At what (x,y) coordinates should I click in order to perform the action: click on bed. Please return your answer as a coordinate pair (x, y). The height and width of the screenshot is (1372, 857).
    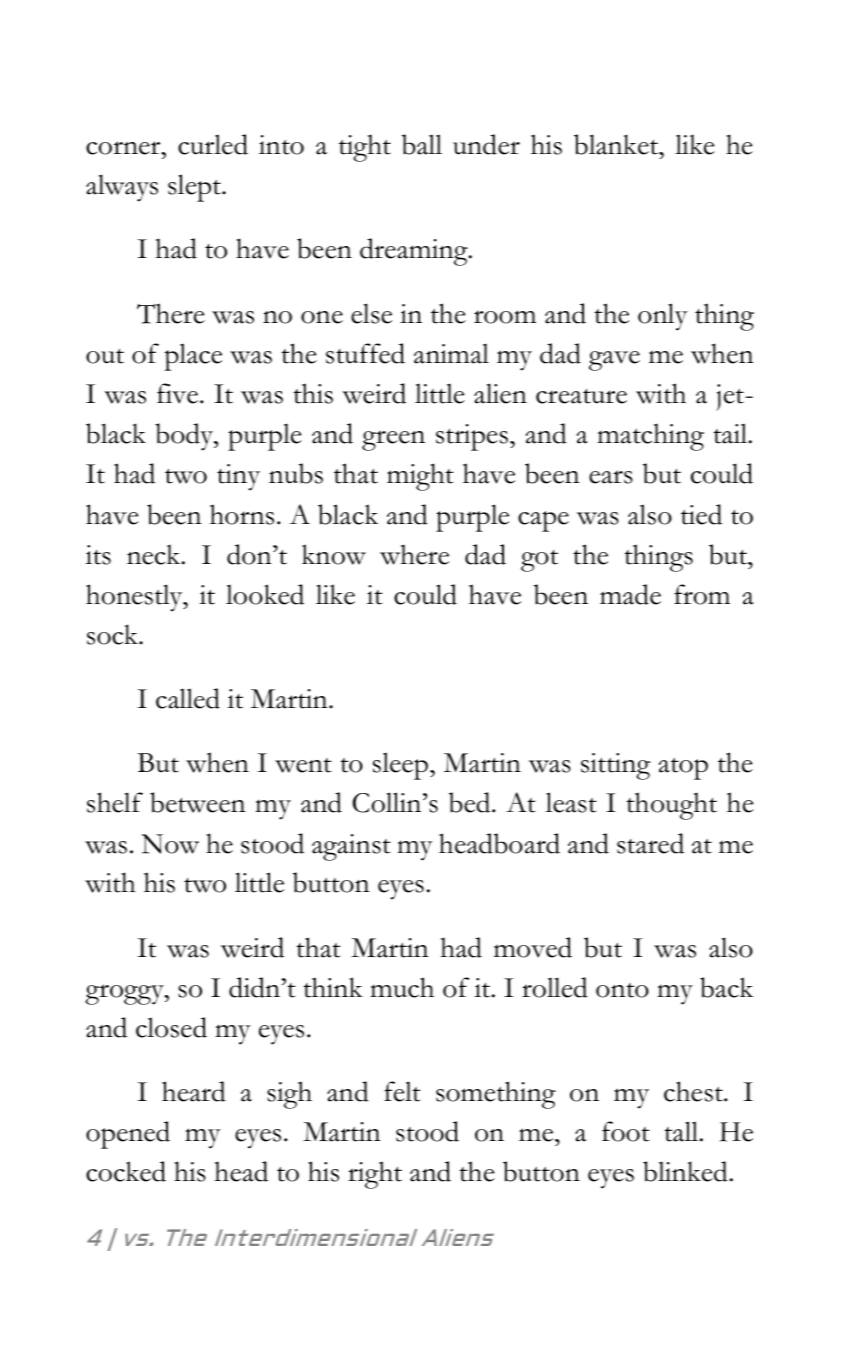
    Looking at the image, I should click on (471, 802).
